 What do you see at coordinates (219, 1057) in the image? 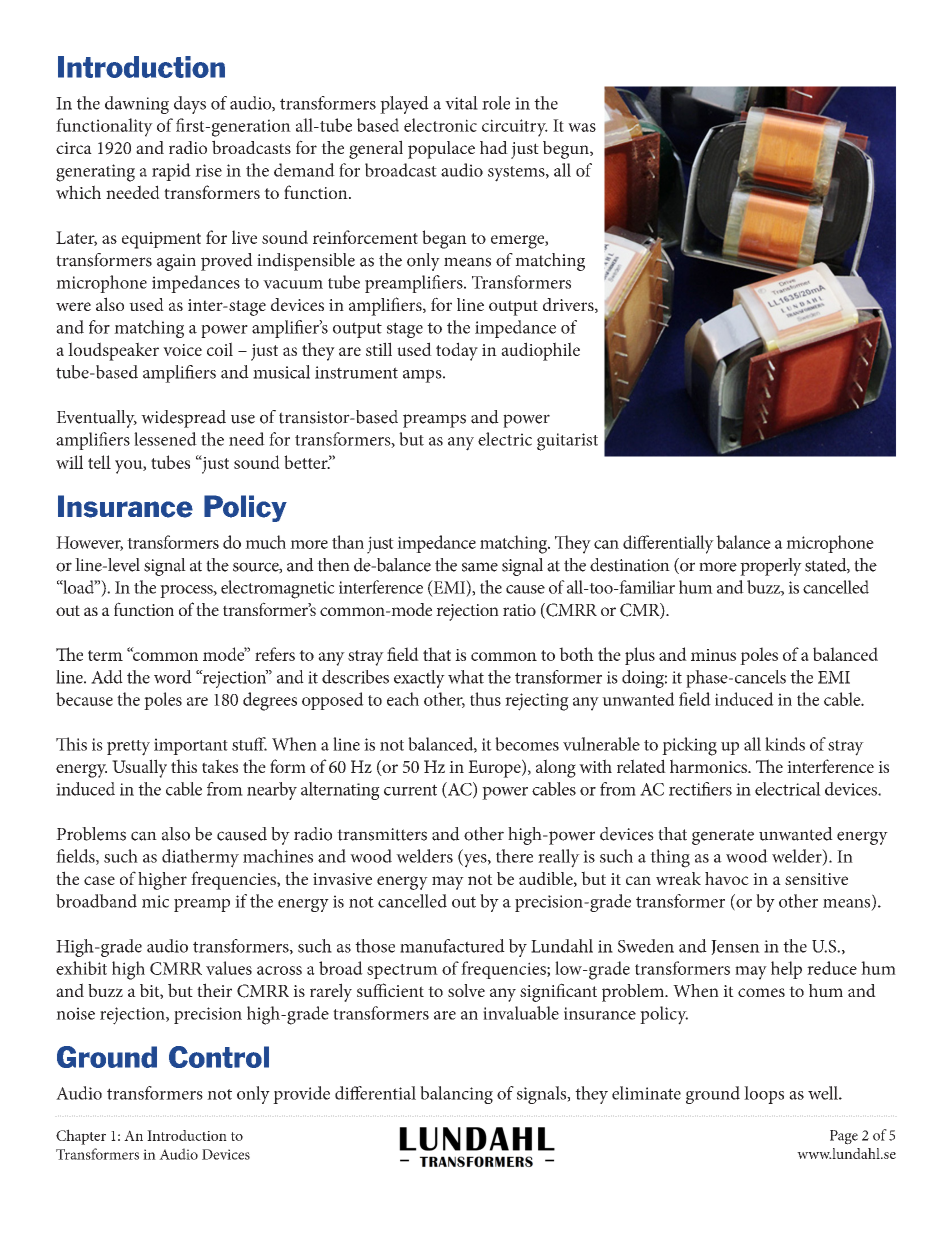
I see `Control` at bounding box center [219, 1057].
